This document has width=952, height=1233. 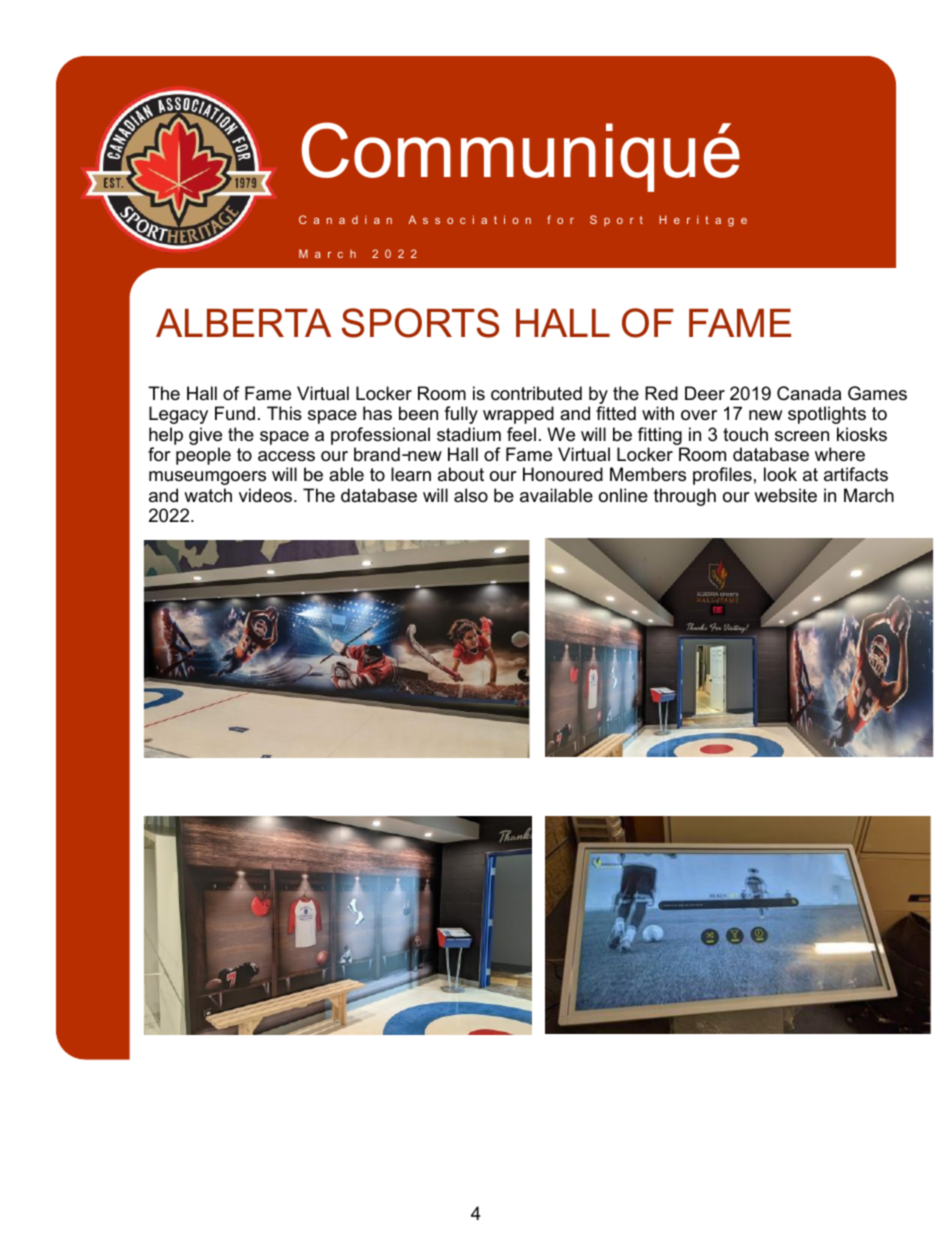 What do you see at coordinates (420, 323) in the document?
I see `SPORTS` at bounding box center [420, 323].
